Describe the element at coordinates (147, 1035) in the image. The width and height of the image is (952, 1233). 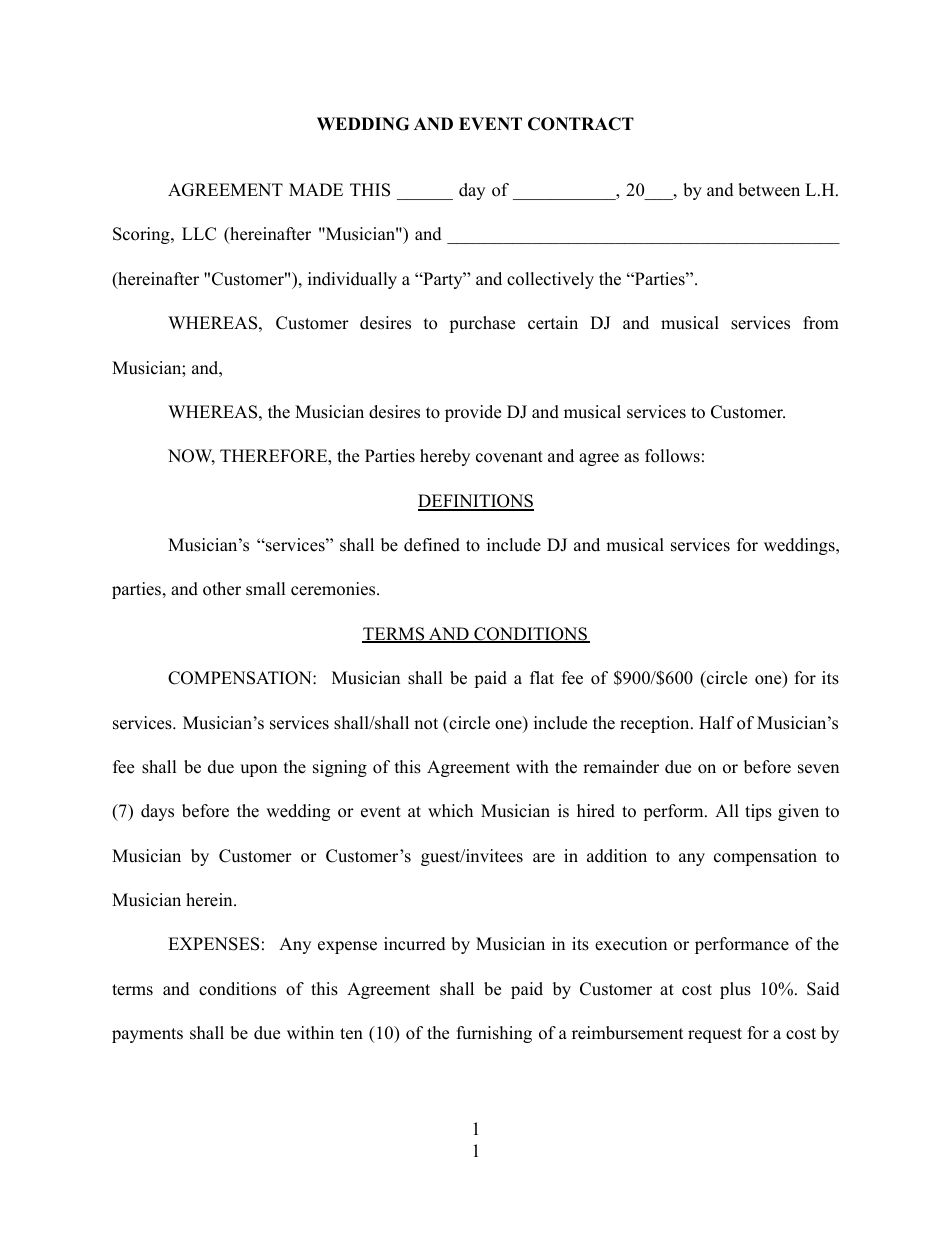
I see `payments` at that location.
